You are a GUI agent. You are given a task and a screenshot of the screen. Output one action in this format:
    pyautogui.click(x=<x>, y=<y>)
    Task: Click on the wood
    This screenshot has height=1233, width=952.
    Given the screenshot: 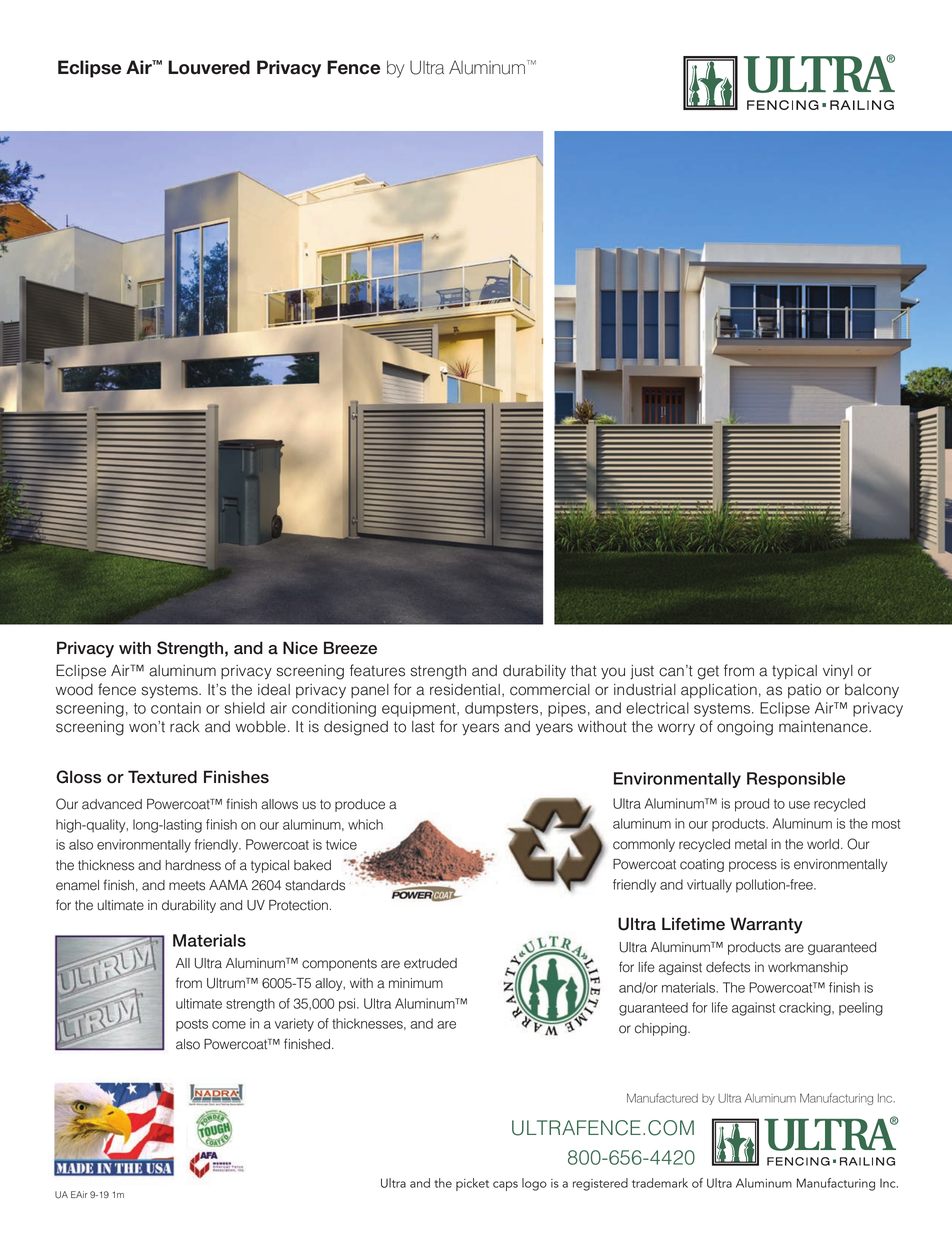 What is the action you would take?
    pyautogui.click(x=74, y=690)
